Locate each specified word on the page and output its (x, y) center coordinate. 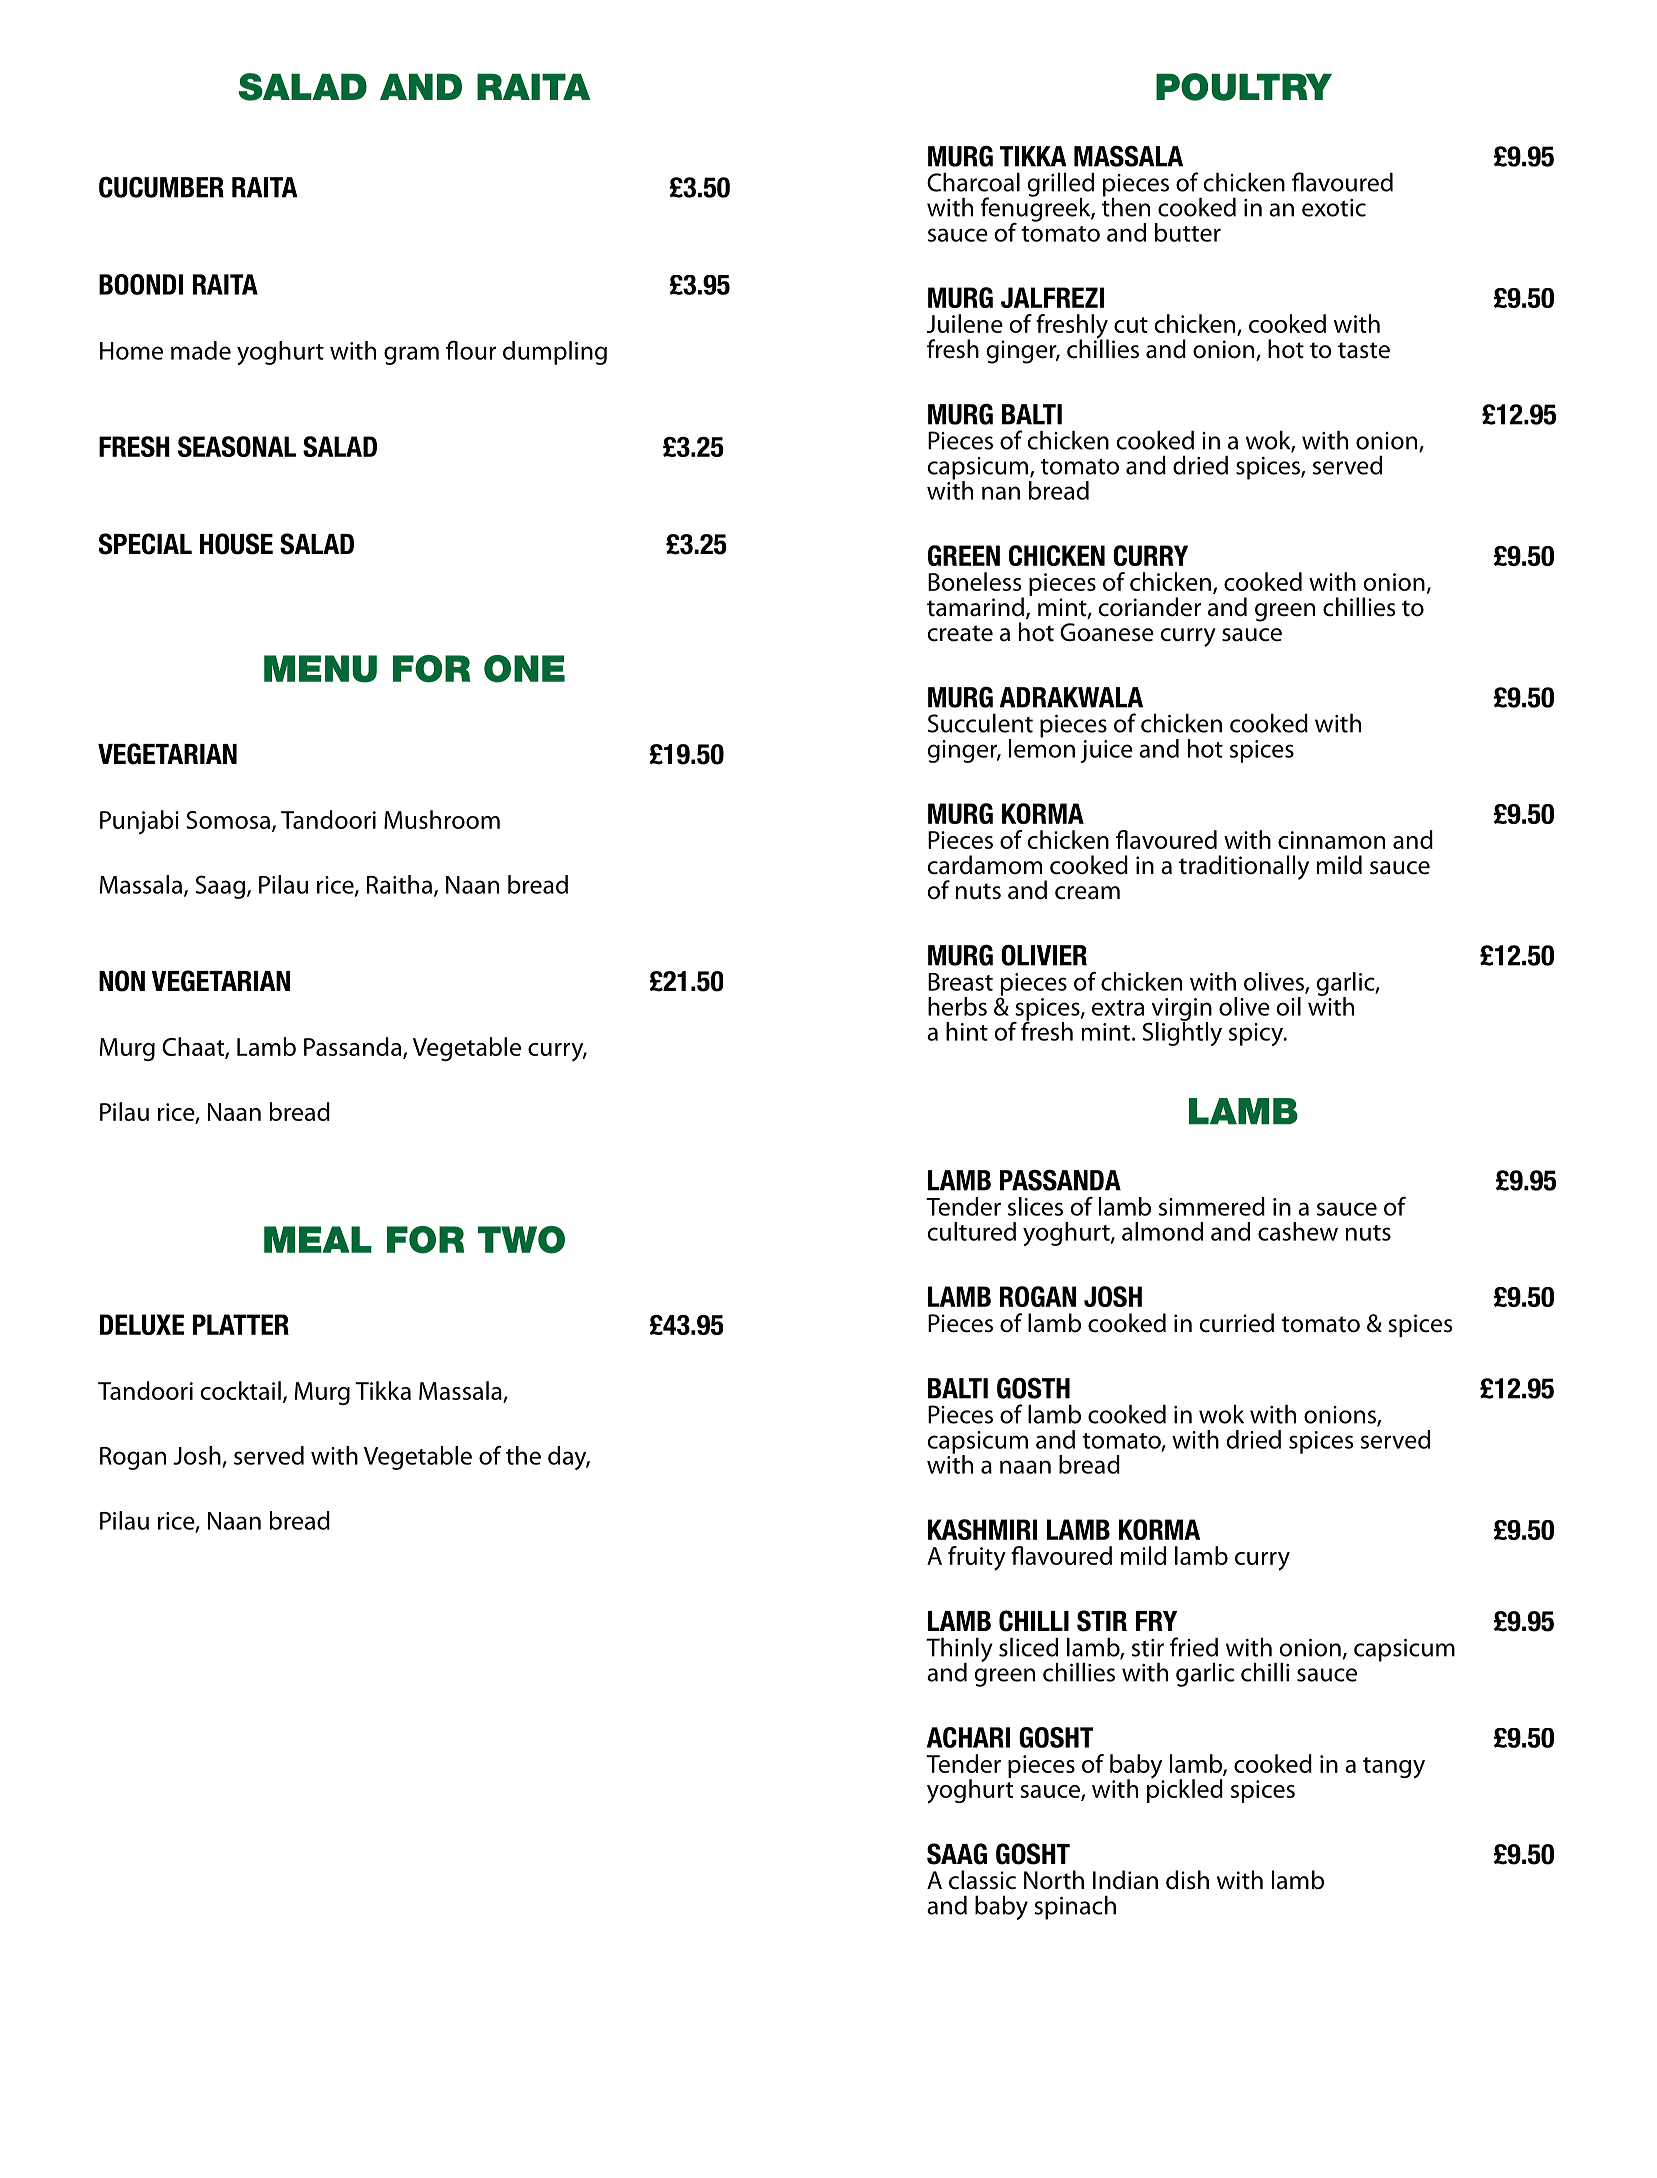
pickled (1185, 1790)
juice (1107, 751)
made (201, 350)
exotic (1334, 208)
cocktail (240, 1390)
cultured (971, 1231)
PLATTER (241, 1324)
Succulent (980, 723)
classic (982, 1880)
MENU (320, 669)
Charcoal (973, 182)
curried (1236, 1323)
